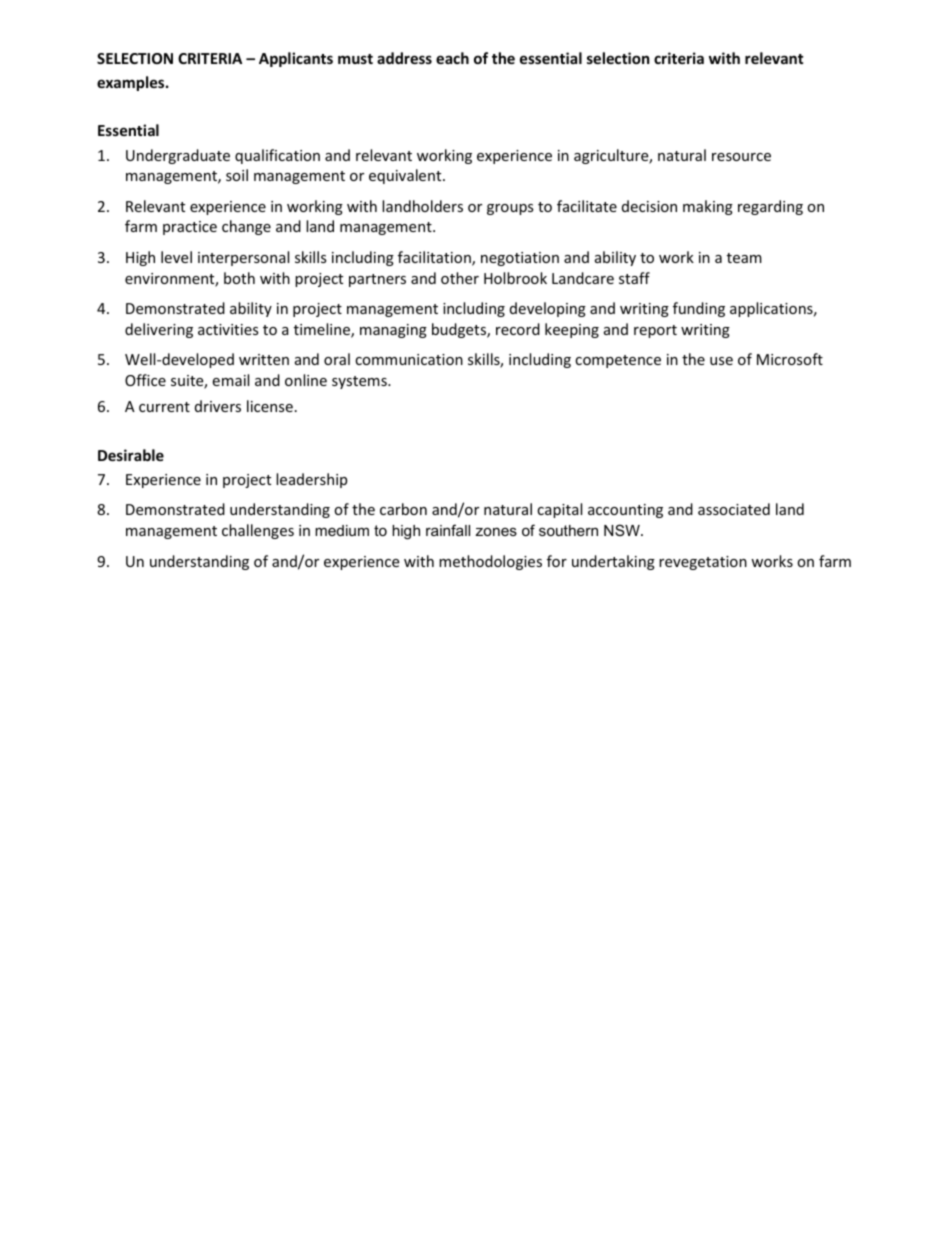  I want to click on use, so click(721, 361).
